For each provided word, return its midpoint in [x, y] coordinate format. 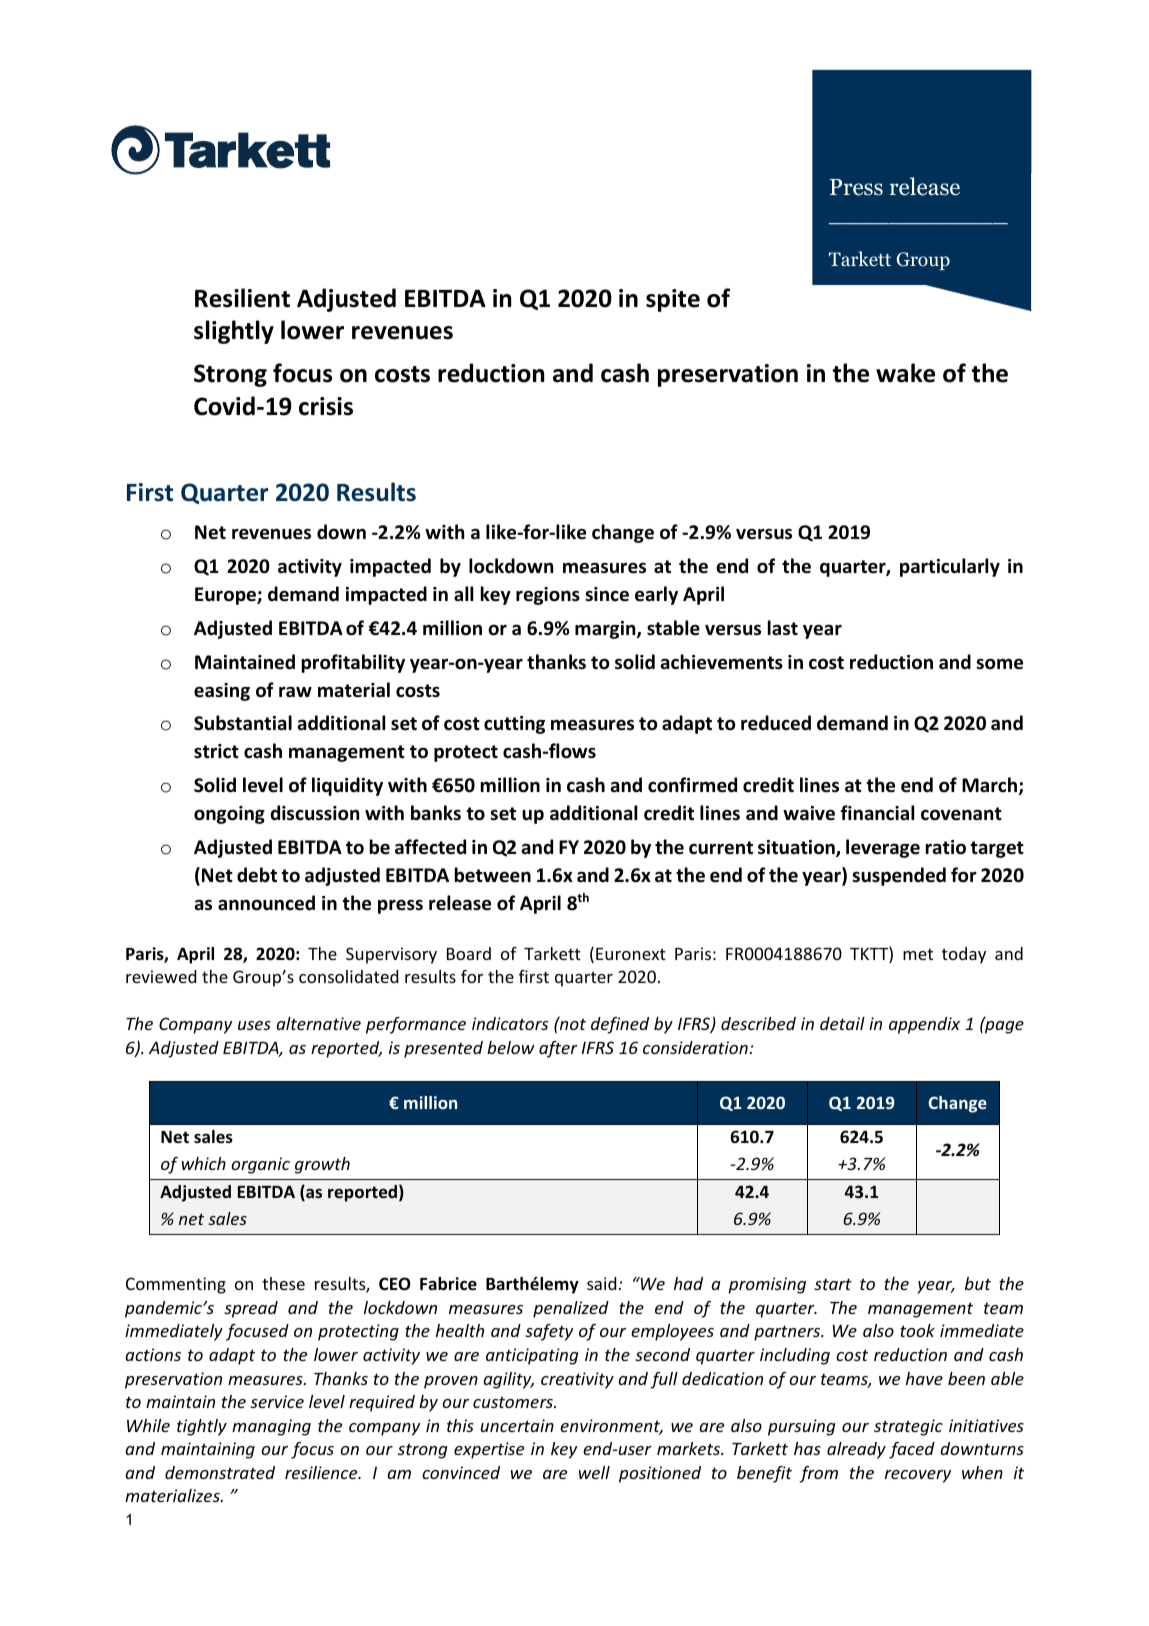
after [558, 1049]
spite [673, 300]
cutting [514, 725]
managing [271, 1427]
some [999, 664]
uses [254, 1025]
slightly [234, 332]
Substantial [243, 723]
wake [905, 373]
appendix [924, 1025]
